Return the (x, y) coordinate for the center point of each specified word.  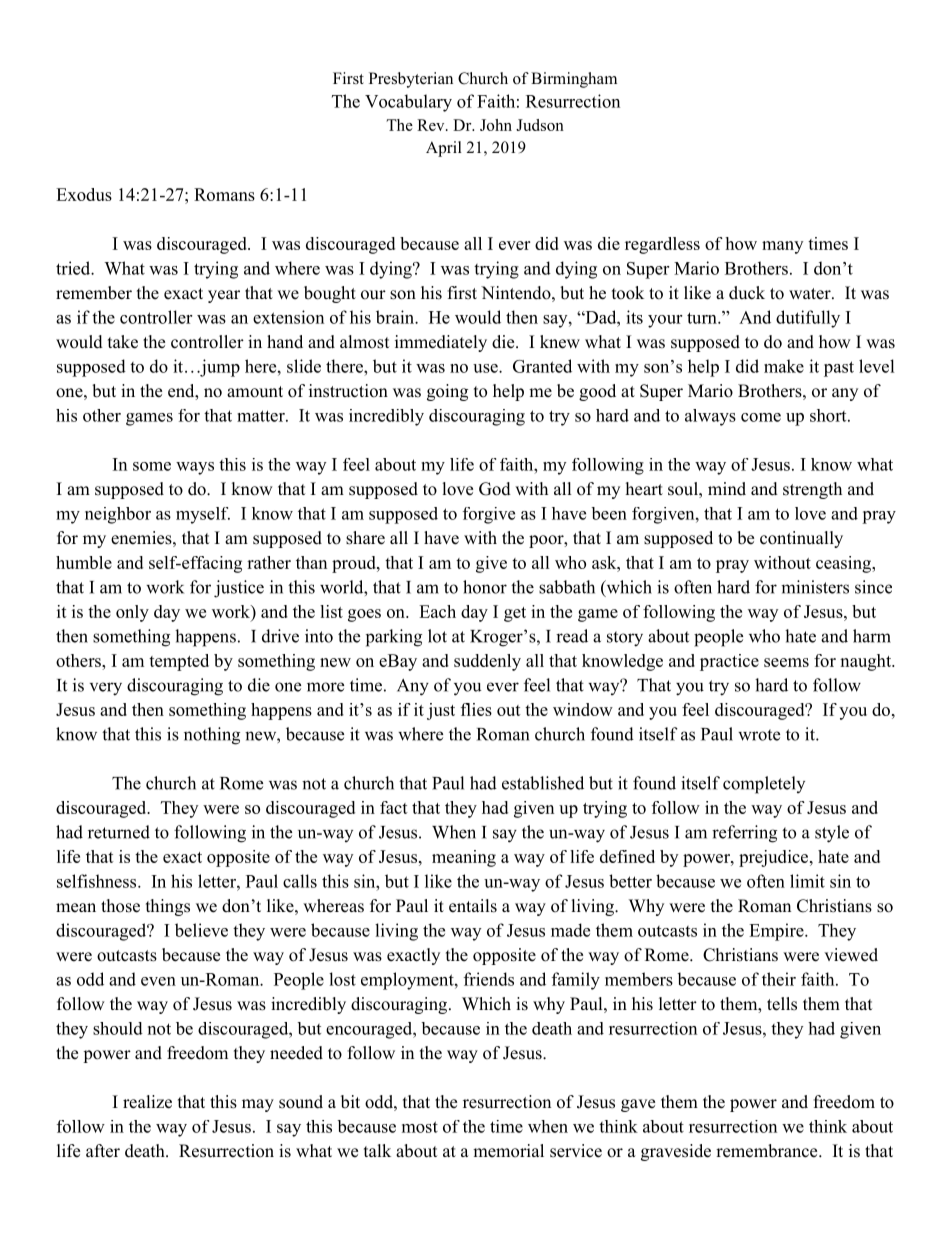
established (543, 783)
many (782, 247)
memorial (508, 1151)
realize (147, 1102)
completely (764, 785)
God (495, 489)
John (496, 125)
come (761, 417)
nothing (212, 736)
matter (262, 416)
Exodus (84, 194)
